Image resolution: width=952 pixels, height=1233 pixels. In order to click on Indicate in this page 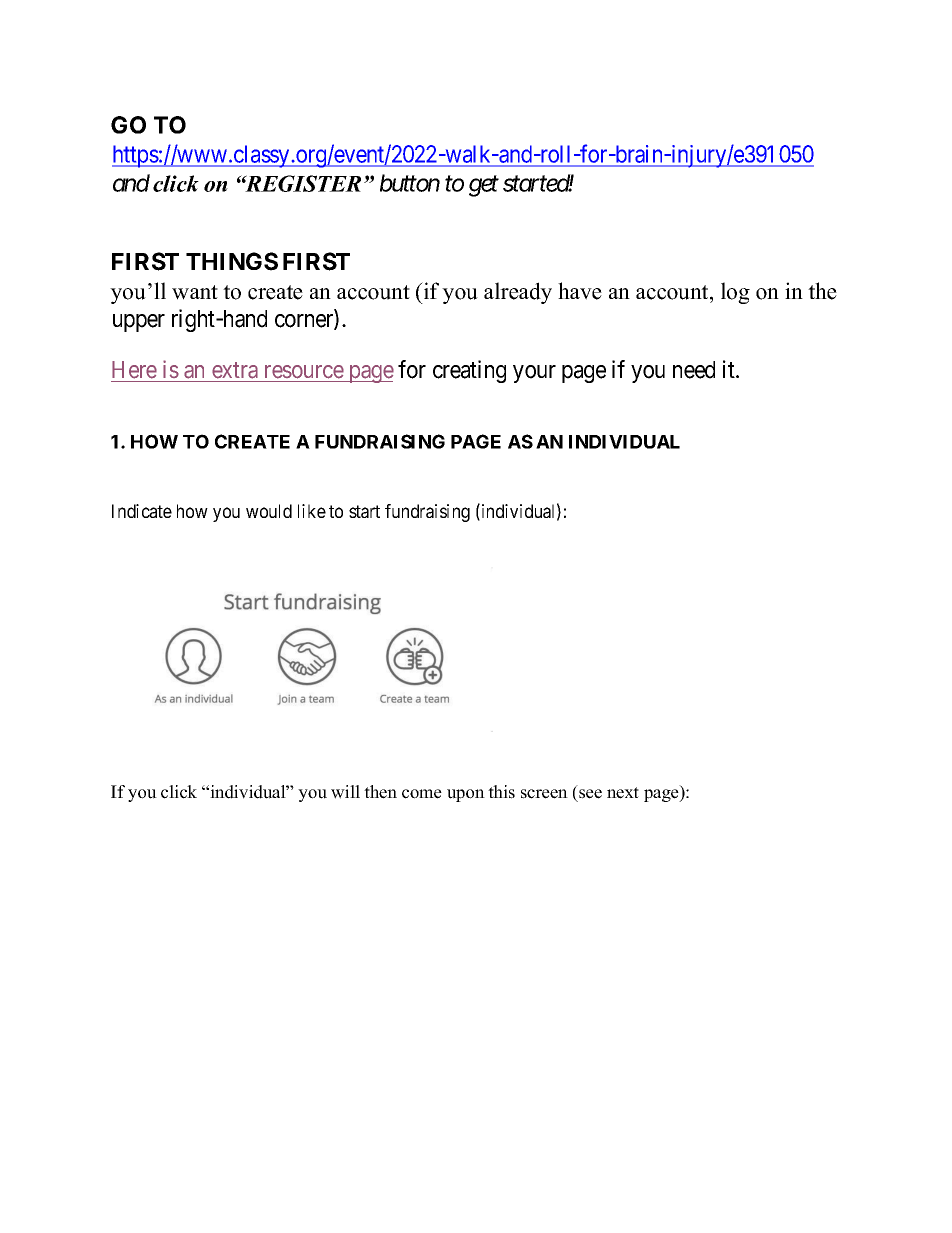, I will do `click(142, 511)`.
